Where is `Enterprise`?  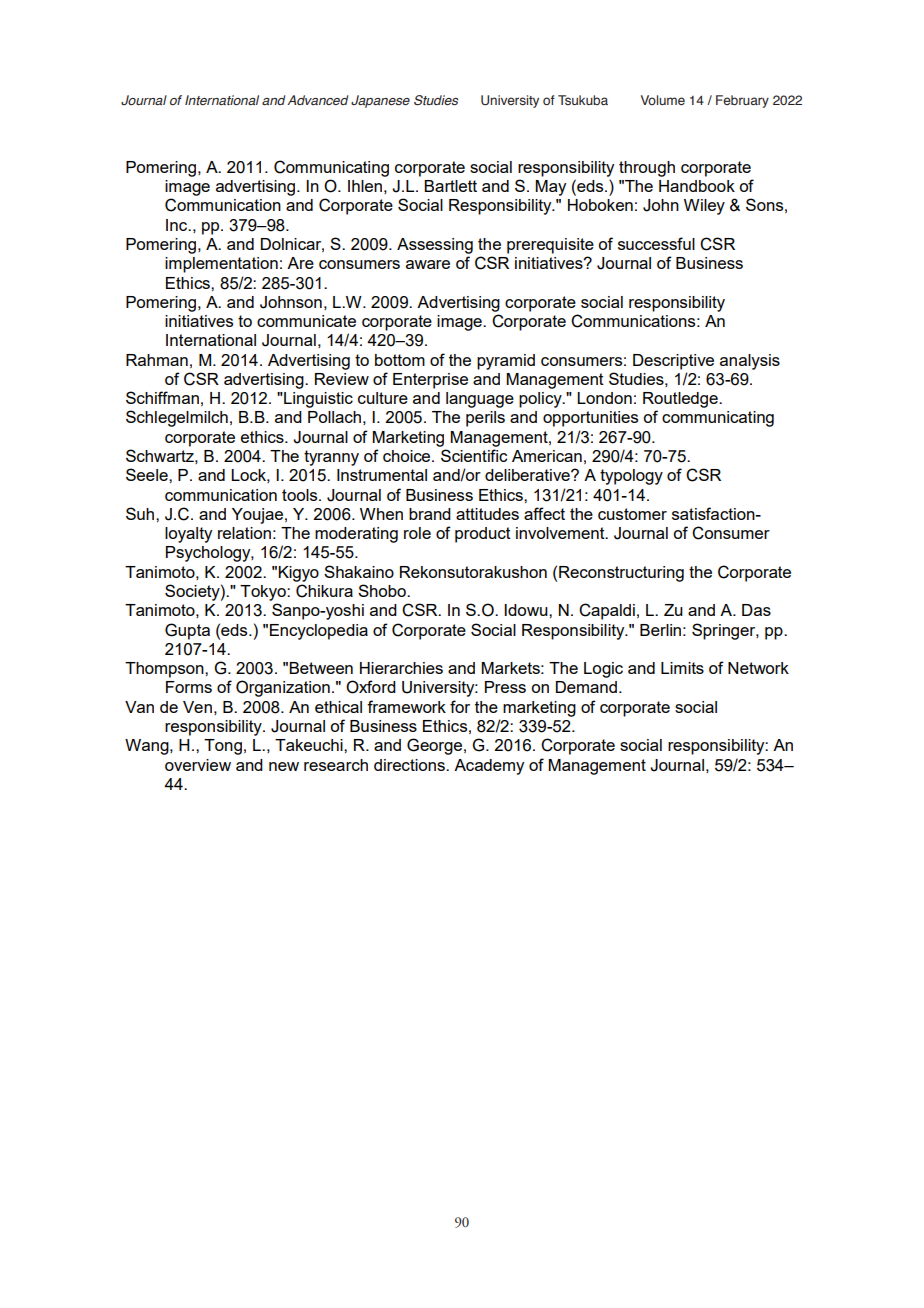 Enterprise is located at coordinates (430, 381).
